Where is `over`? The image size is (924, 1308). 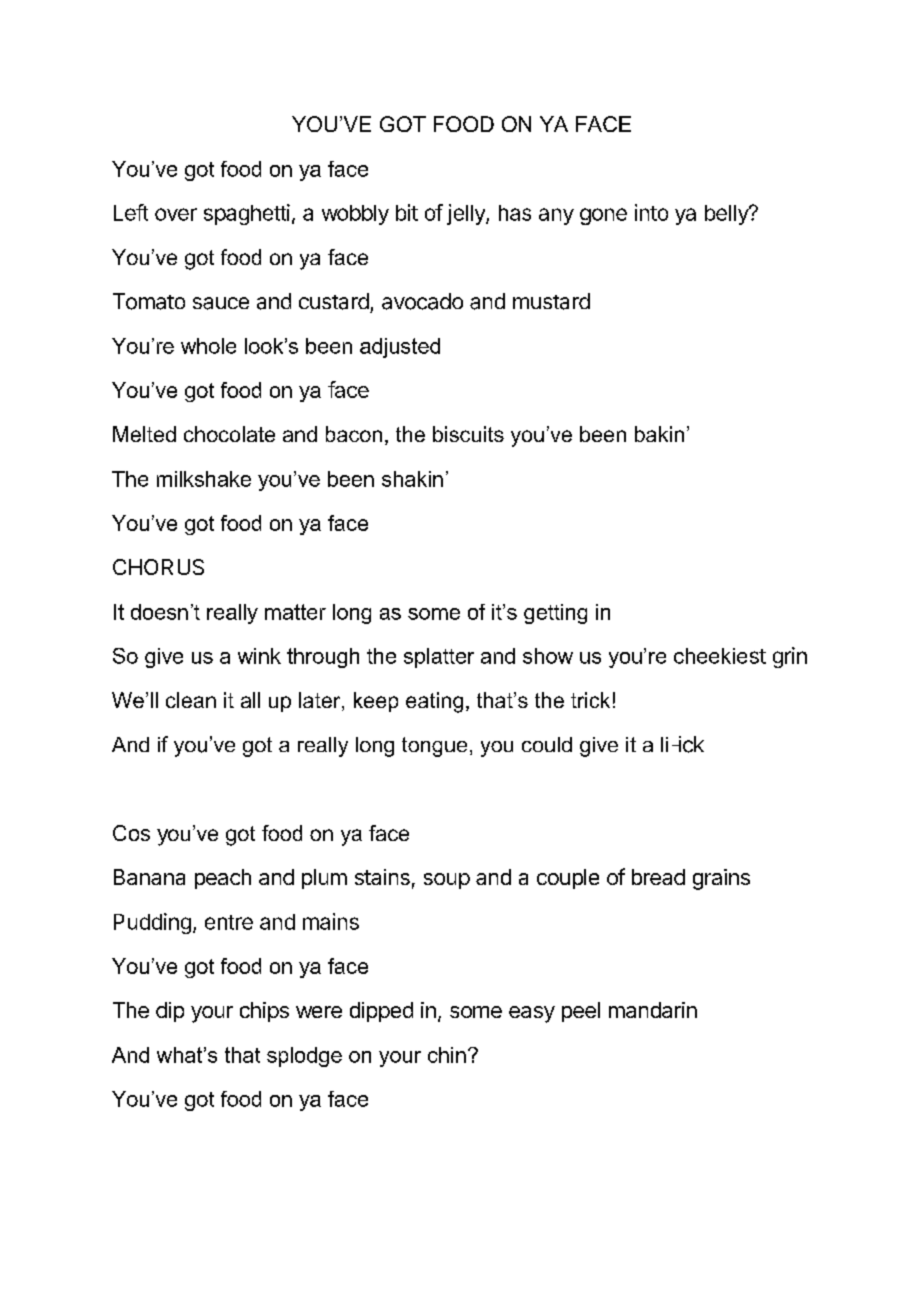 over is located at coordinates (176, 214).
